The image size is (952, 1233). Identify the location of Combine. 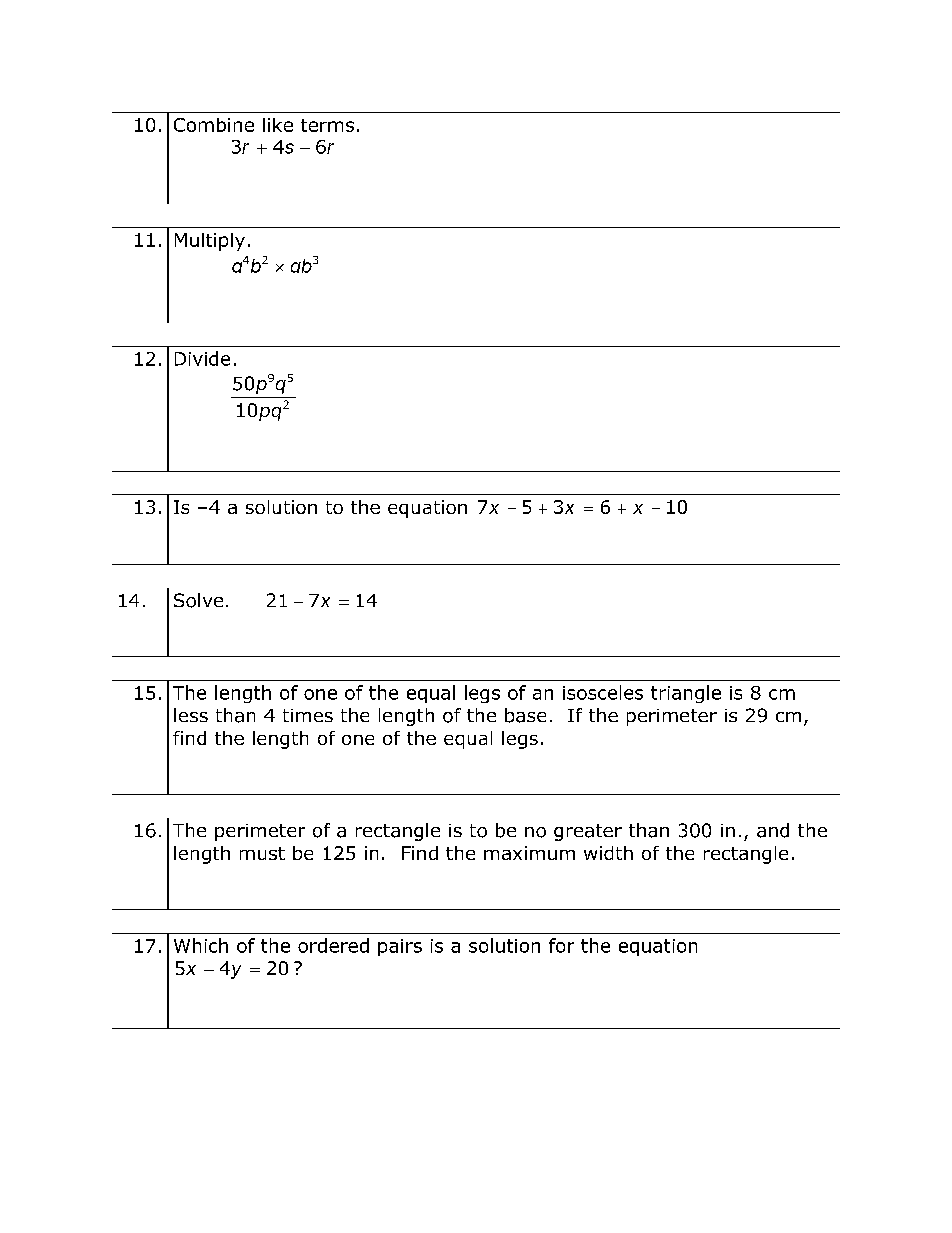
(214, 125).
